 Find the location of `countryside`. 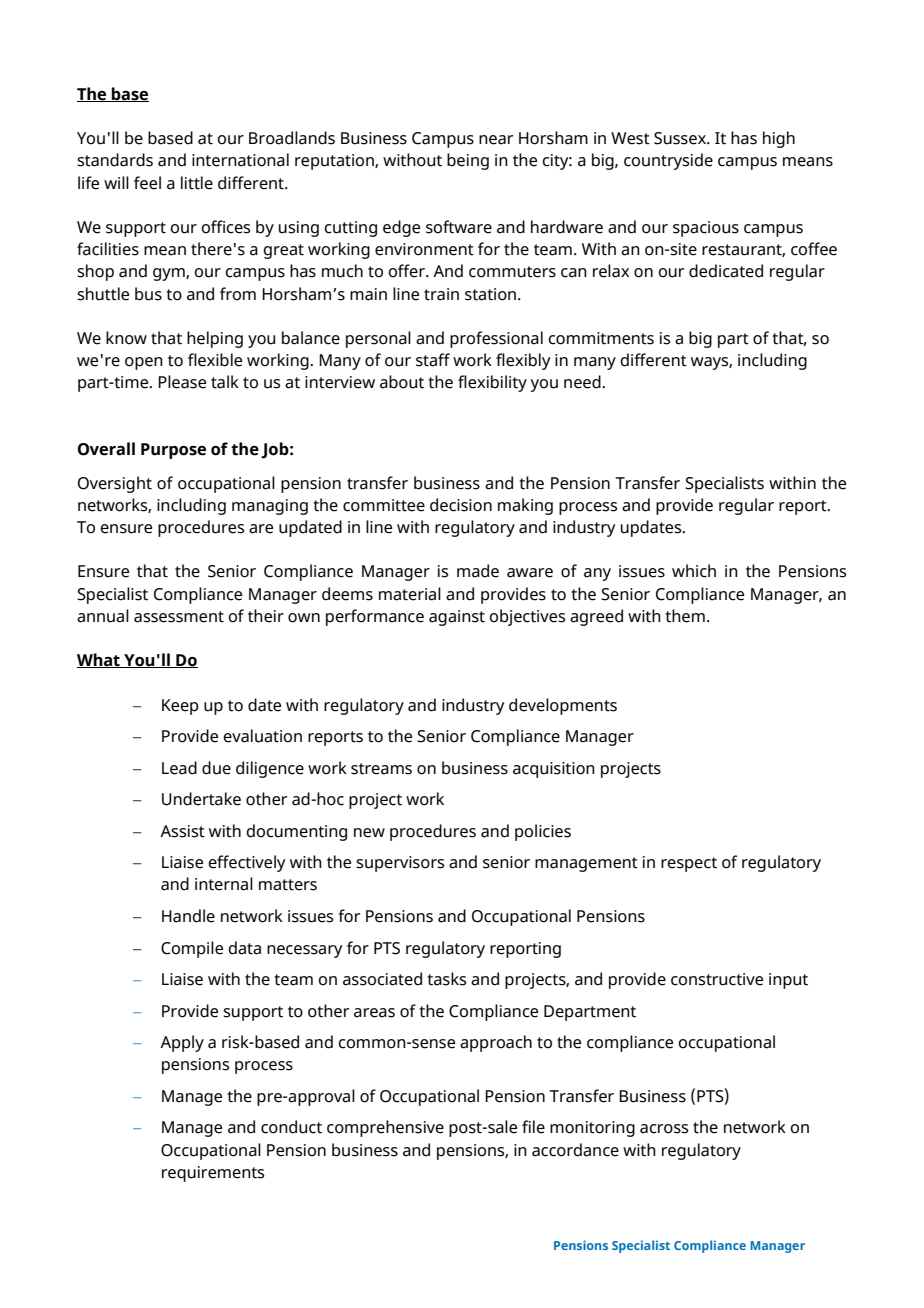

countryside is located at coordinates (668, 161).
